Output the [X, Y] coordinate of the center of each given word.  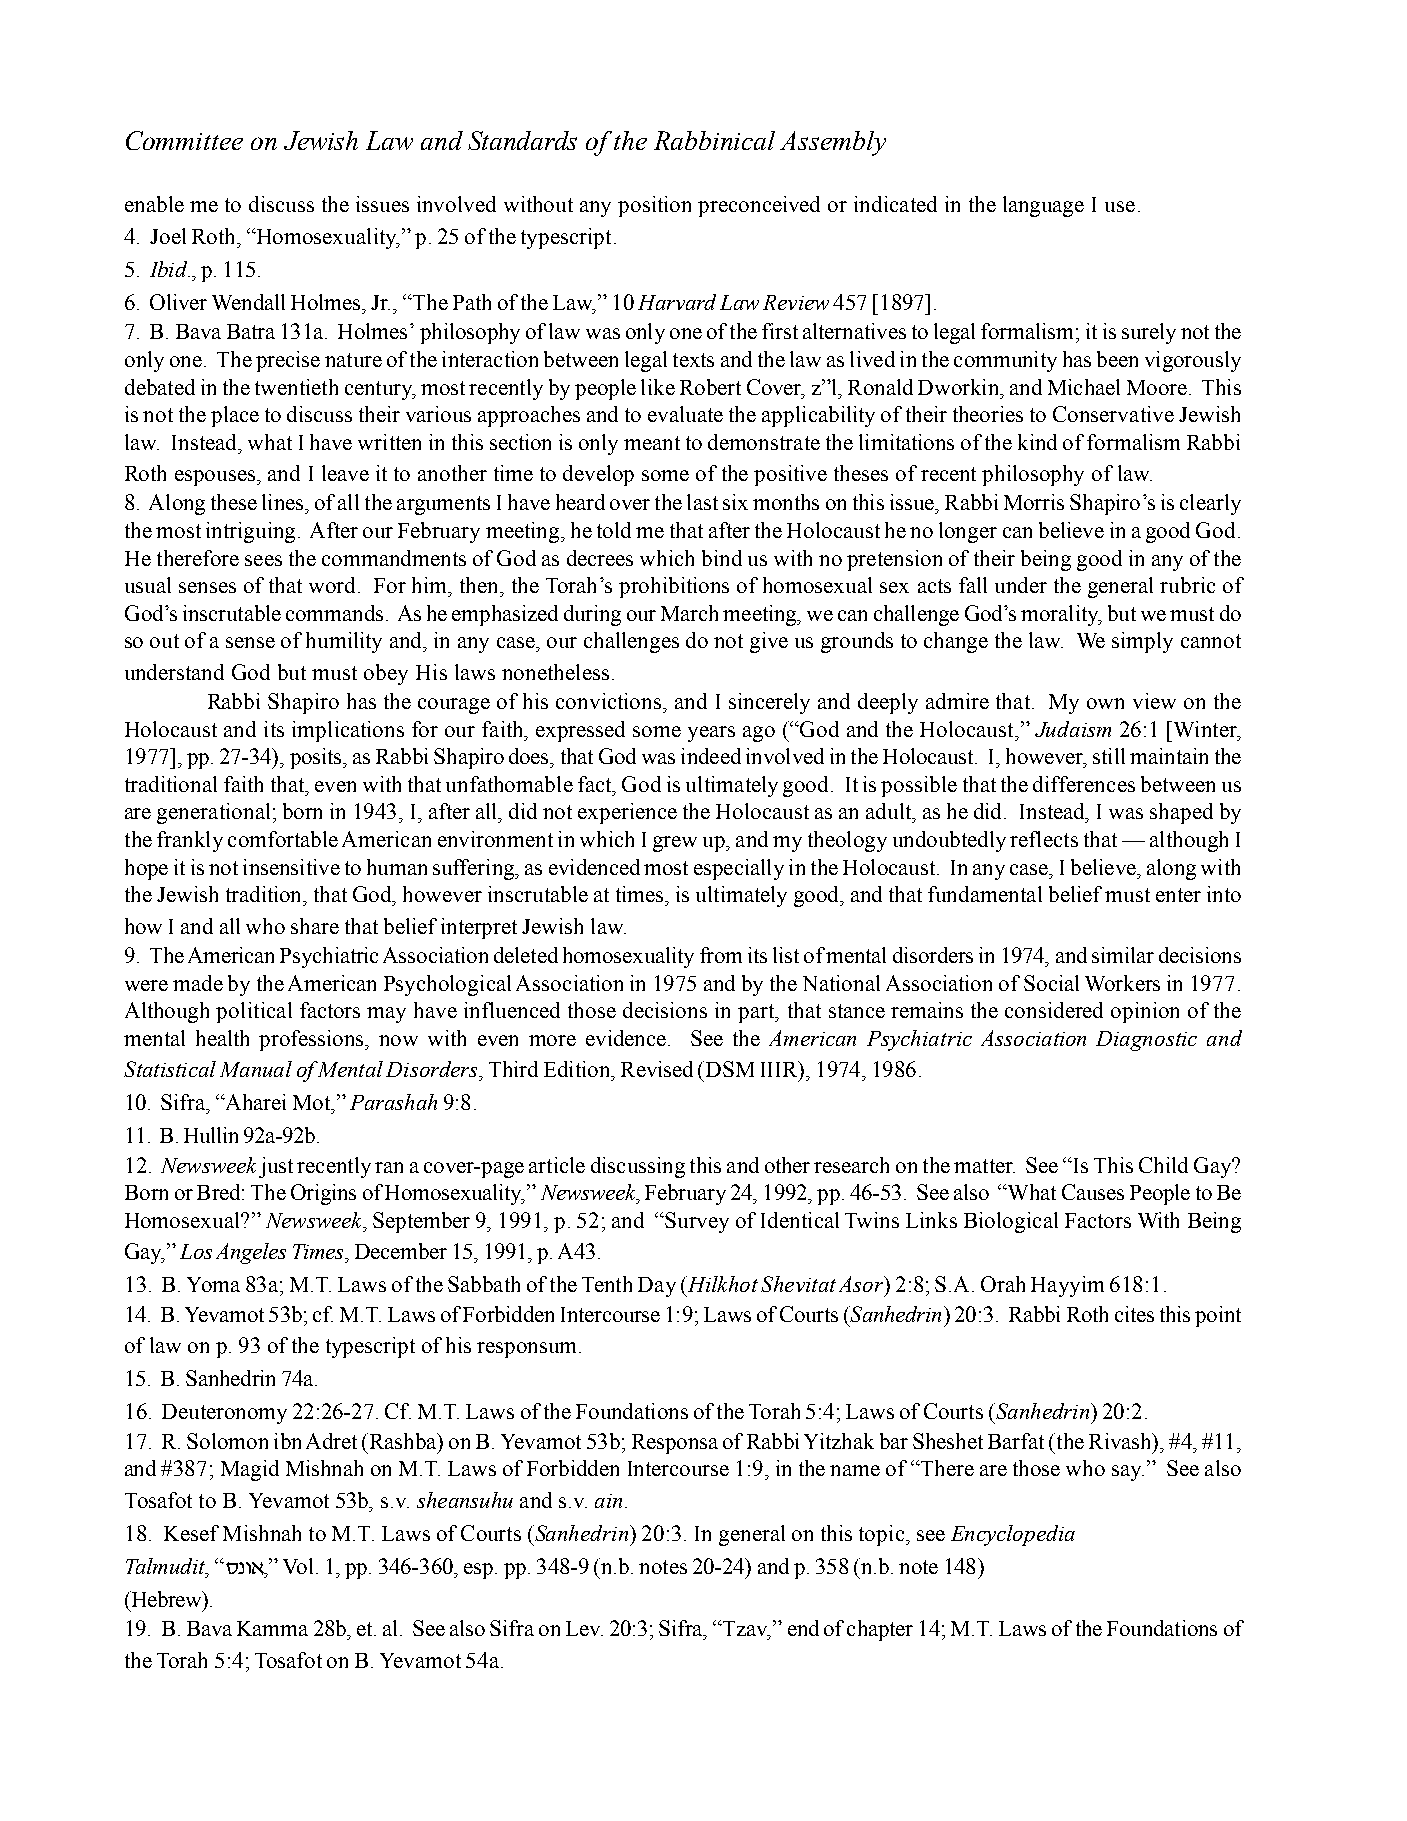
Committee [184, 140]
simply [1142, 642]
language [1043, 206]
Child [1163, 1165]
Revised [657, 1069]
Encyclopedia [1013, 1535]
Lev [584, 1628]
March [689, 613]
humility [344, 642]
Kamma [272, 1628]
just [276, 1167]
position [654, 206]
